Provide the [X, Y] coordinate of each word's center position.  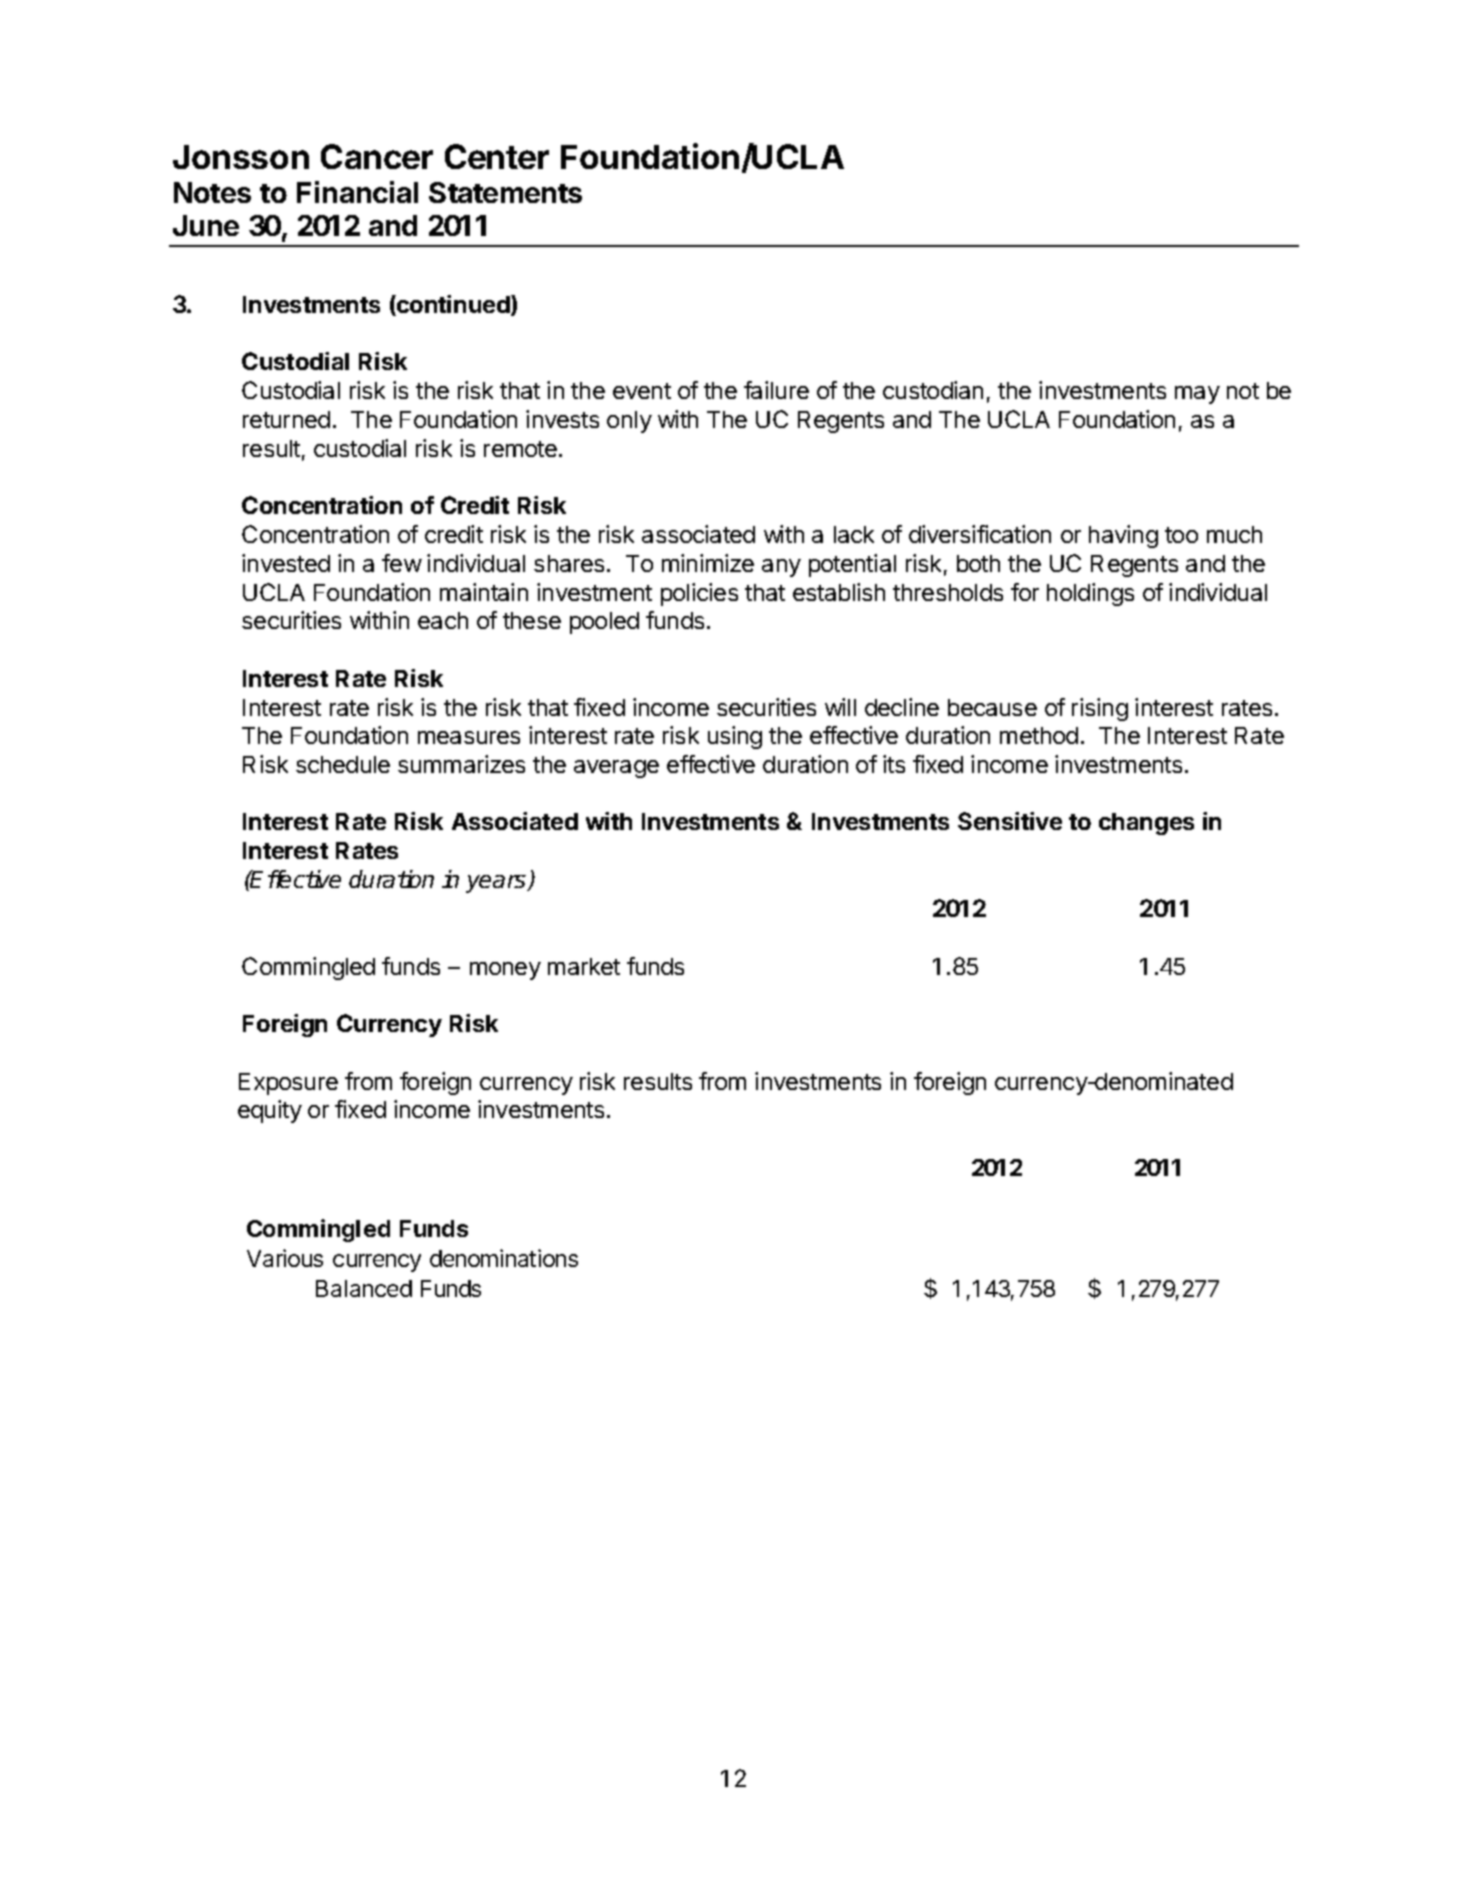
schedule [343, 764]
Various [285, 1258]
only [629, 422]
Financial [357, 192]
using [735, 737]
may [1197, 395]
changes [1146, 824]
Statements [505, 192]
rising [1100, 709]
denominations [504, 1258]
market [584, 966]
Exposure [288, 1084]
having [1123, 536]
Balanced [364, 1288]
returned [286, 419]
